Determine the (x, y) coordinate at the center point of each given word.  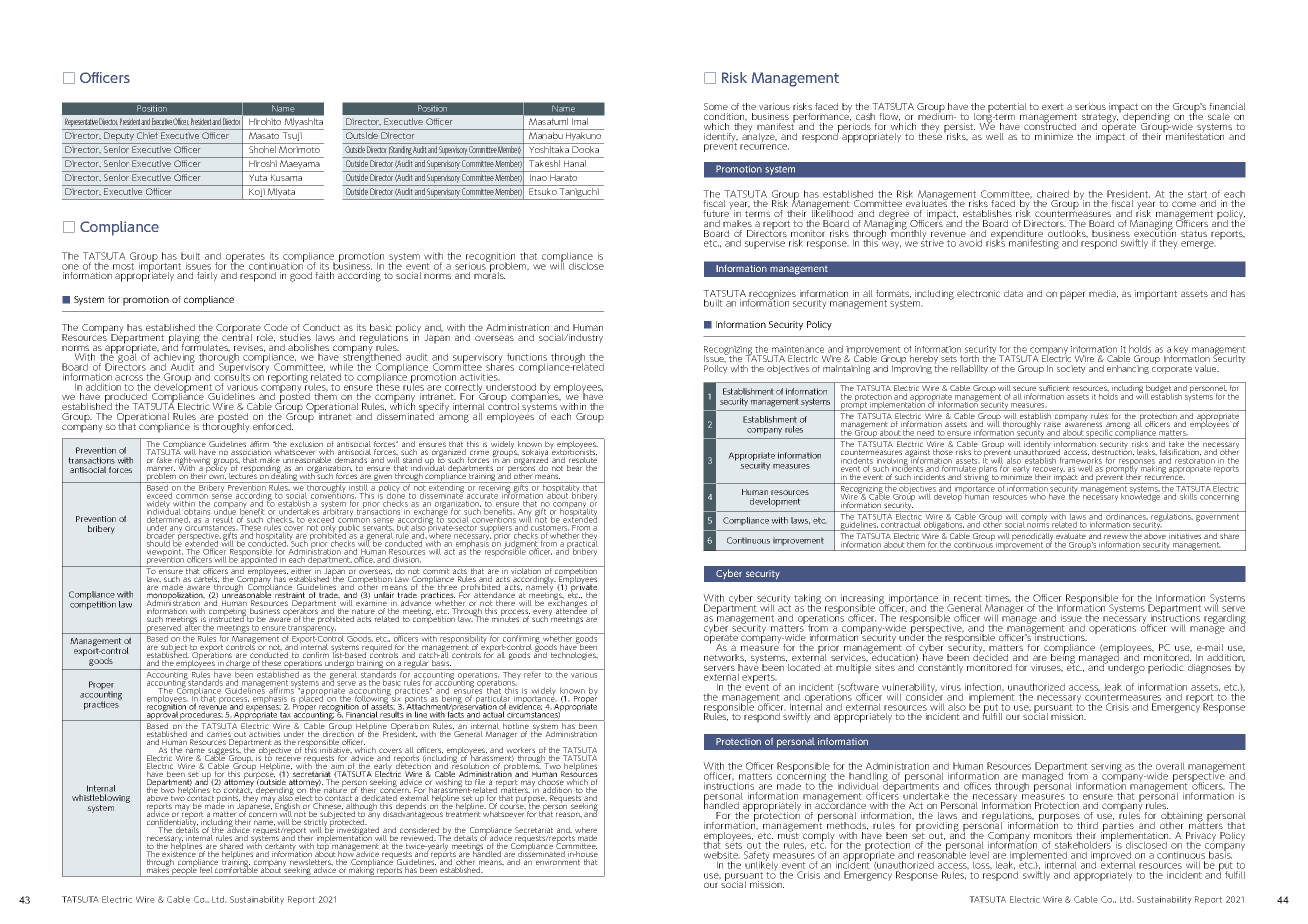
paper (1073, 295)
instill (359, 487)
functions (527, 358)
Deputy (119, 138)
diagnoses (1209, 669)
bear (575, 468)
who (1038, 495)
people (185, 871)
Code (276, 327)
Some (716, 106)
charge (238, 665)
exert (1053, 106)
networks (725, 658)
